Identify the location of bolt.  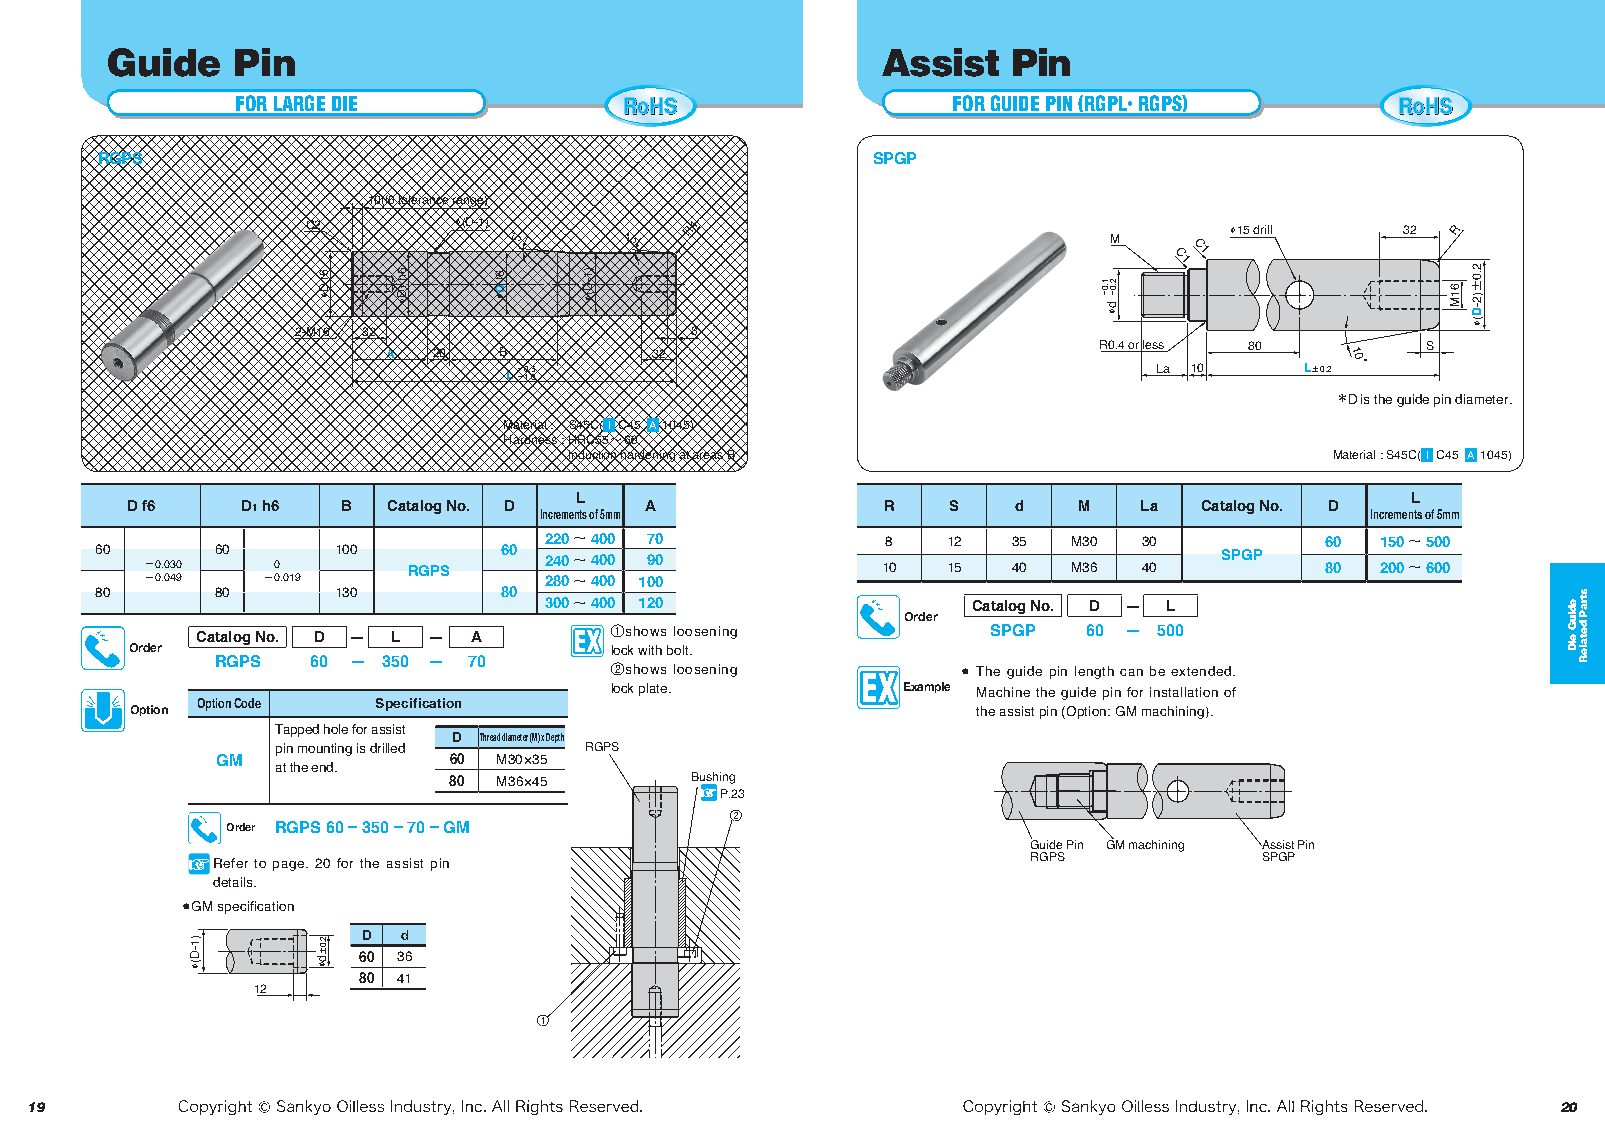
(679, 650).
